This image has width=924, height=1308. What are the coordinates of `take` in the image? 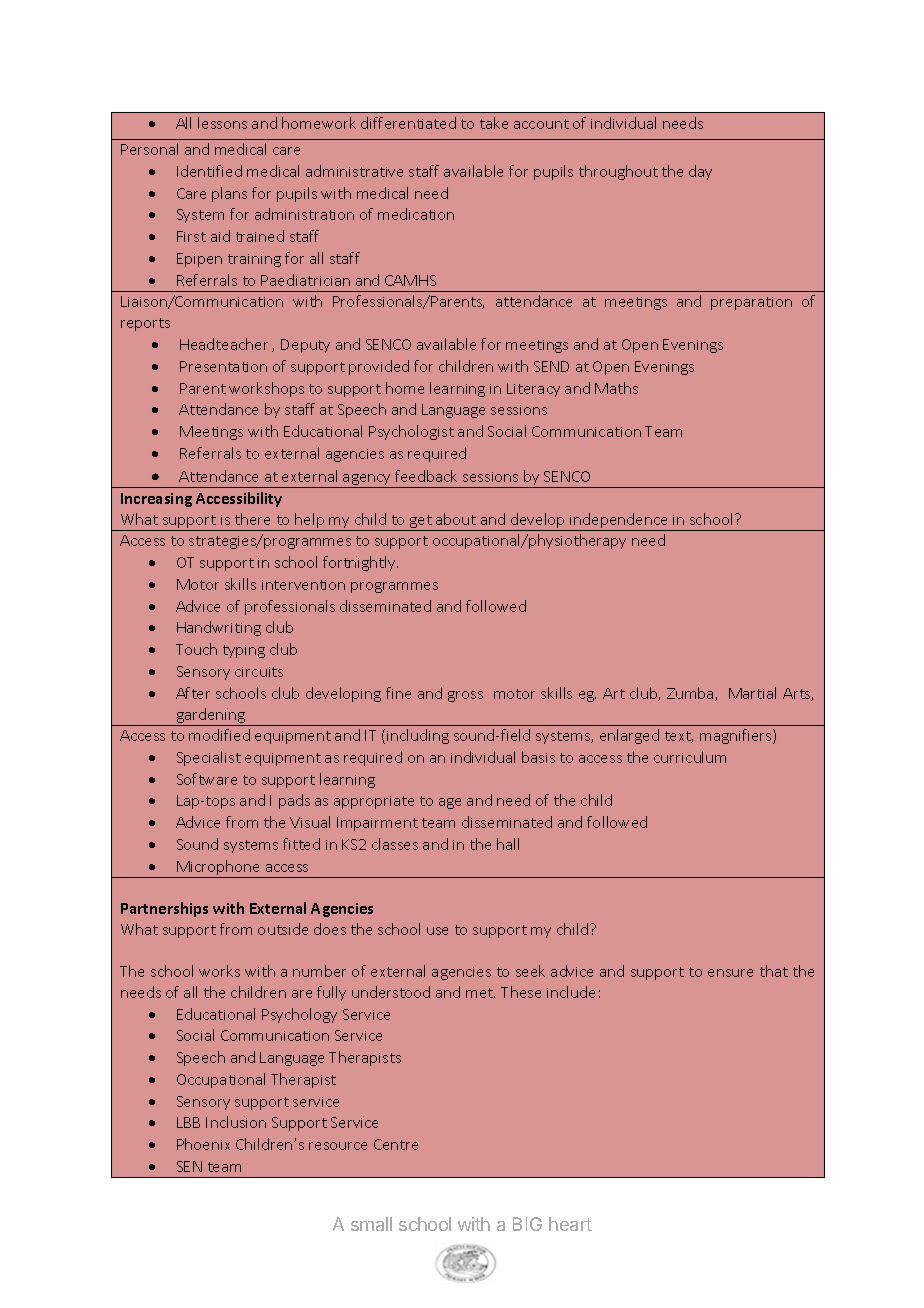 It's located at (494, 123).
